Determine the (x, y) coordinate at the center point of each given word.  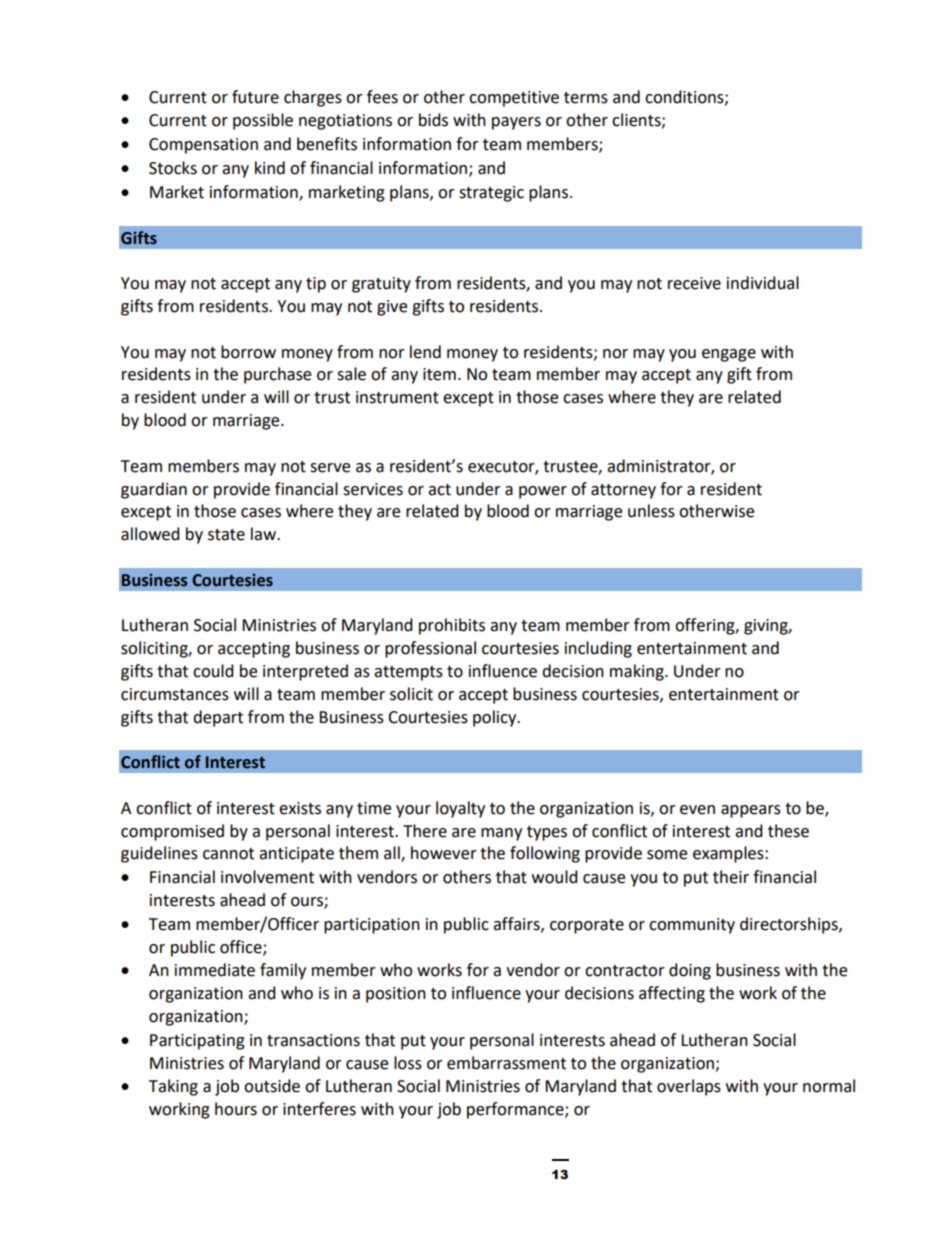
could (213, 671)
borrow (248, 352)
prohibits (452, 626)
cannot (228, 854)
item (439, 374)
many (501, 834)
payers (516, 123)
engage (729, 355)
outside (272, 1086)
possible (263, 121)
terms (586, 98)
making (638, 672)
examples (729, 854)
